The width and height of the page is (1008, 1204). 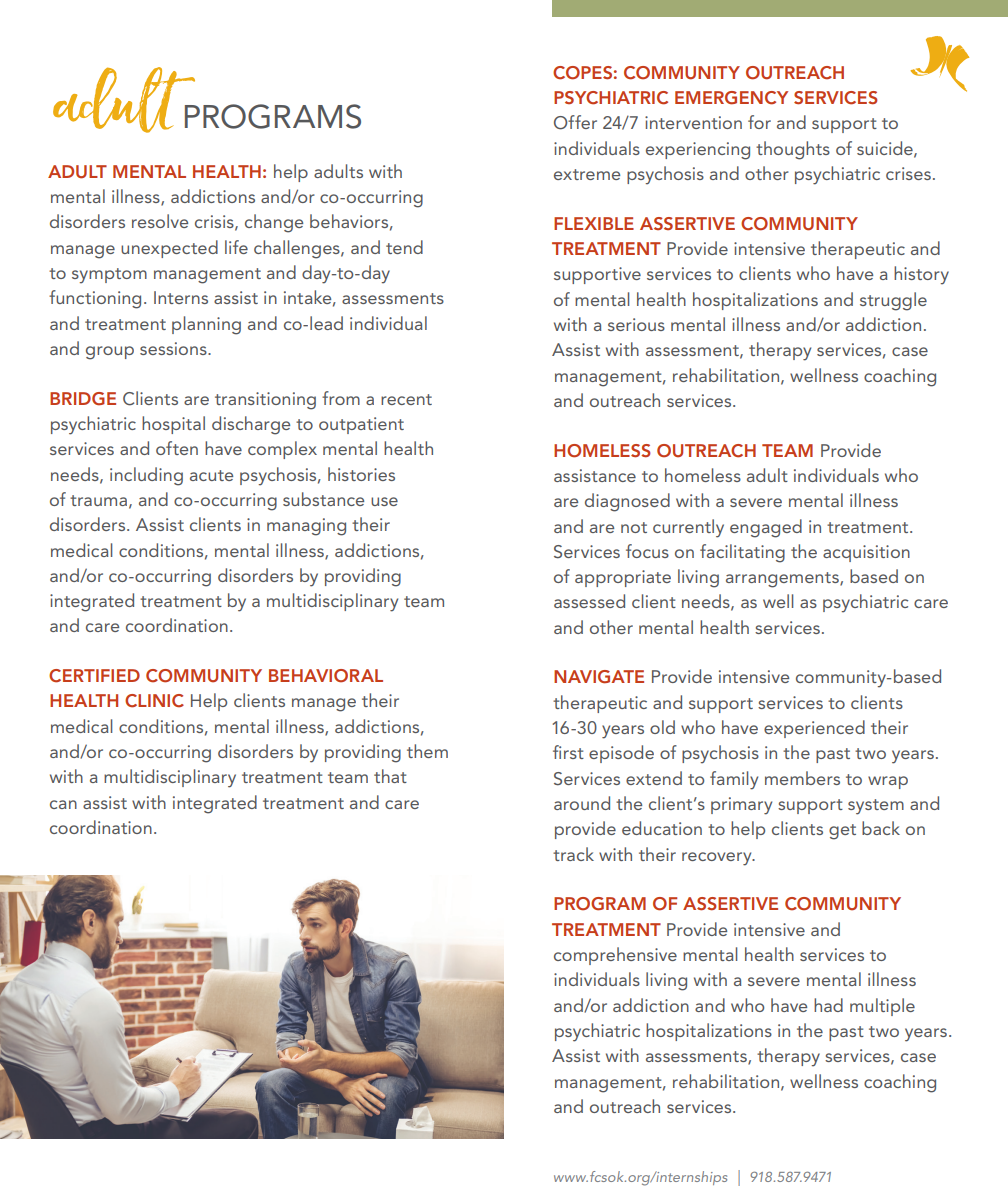 I want to click on often, so click(x=177, y=448).
